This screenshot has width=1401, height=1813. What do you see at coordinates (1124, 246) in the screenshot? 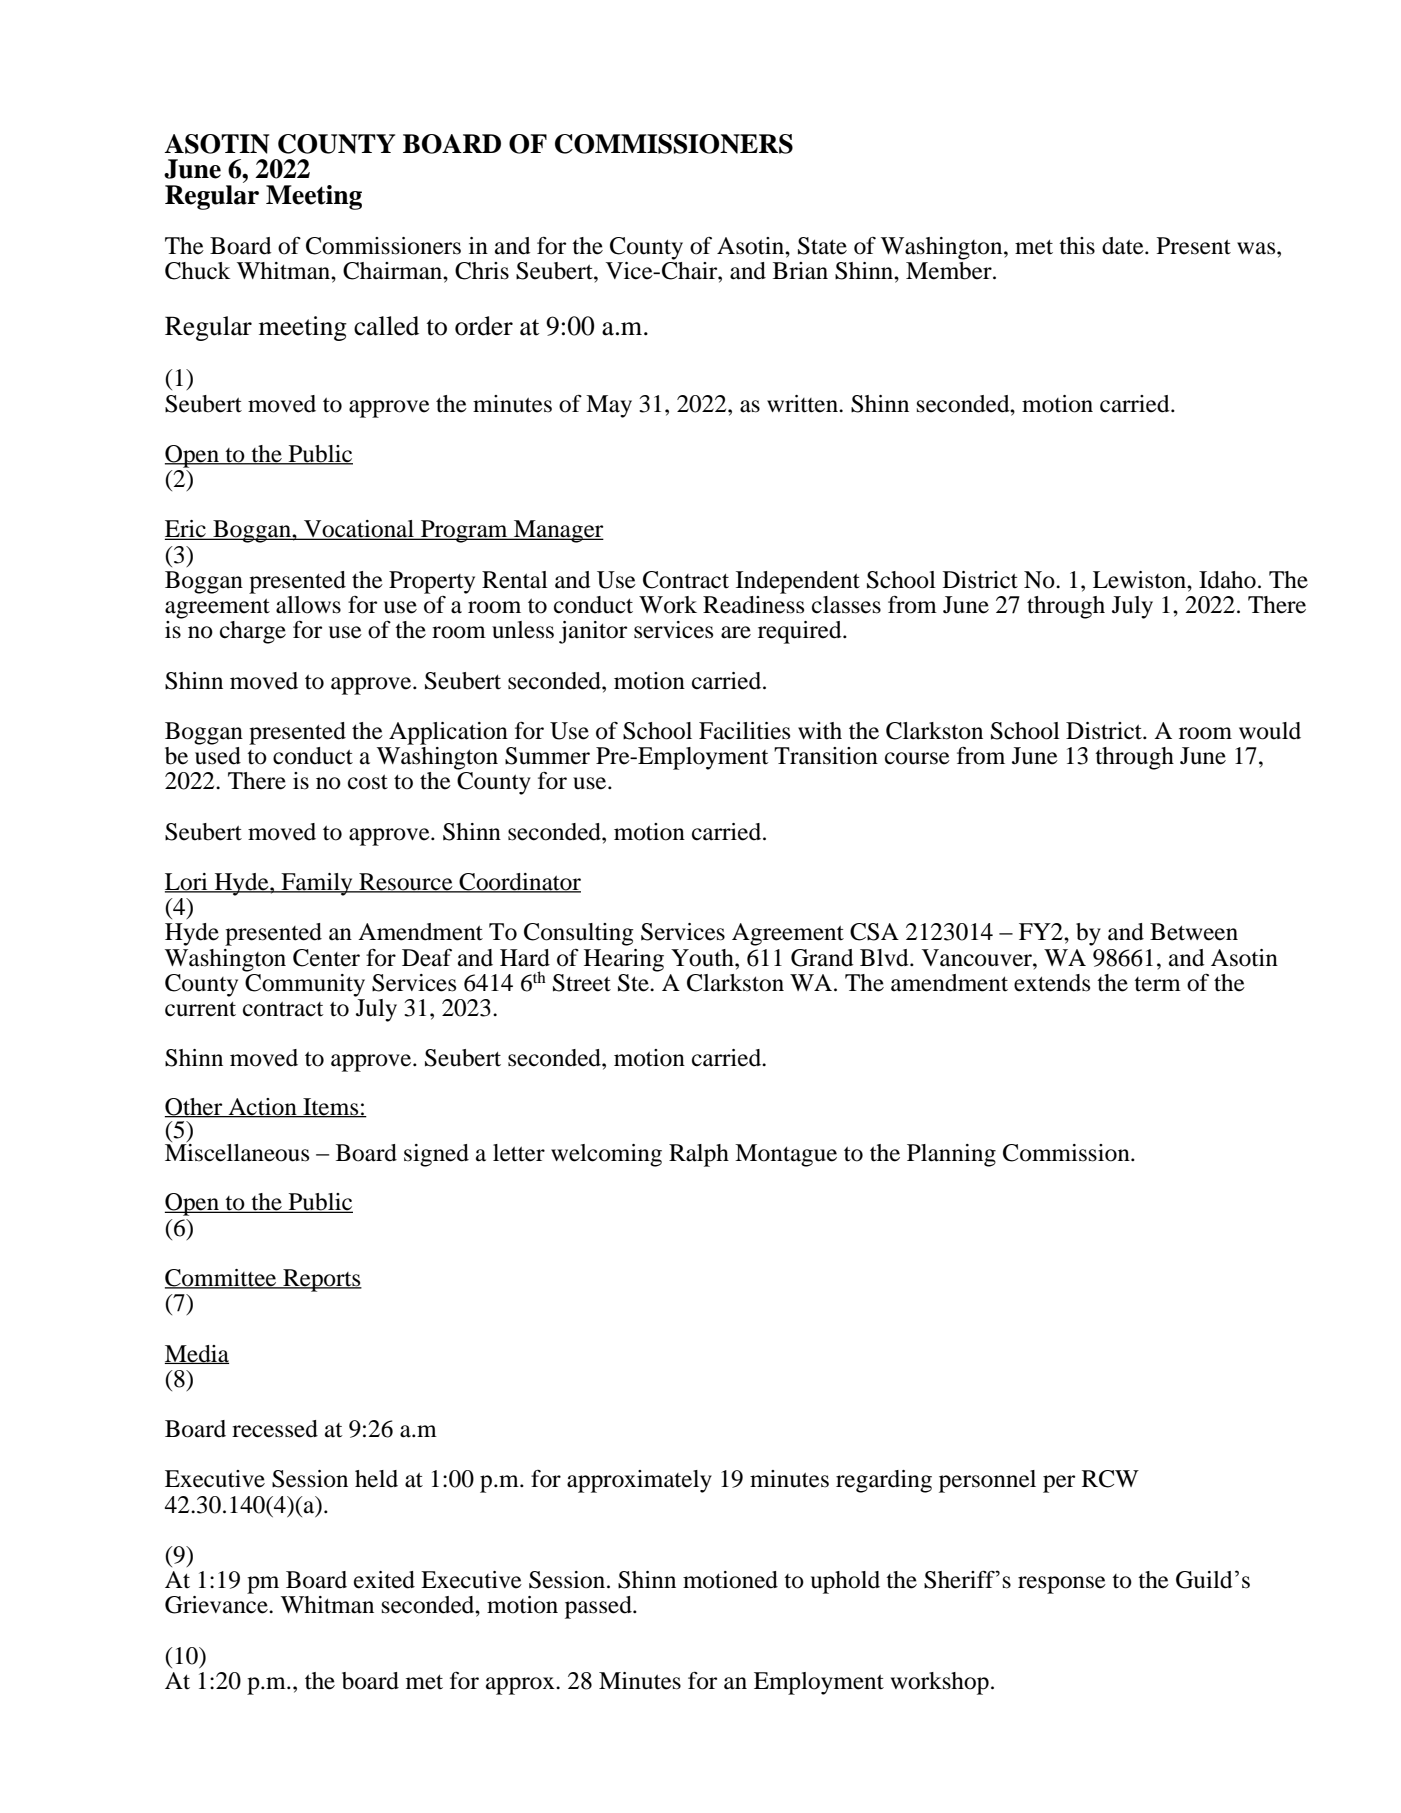
I see `date` at bounding box center [1124, 246].
